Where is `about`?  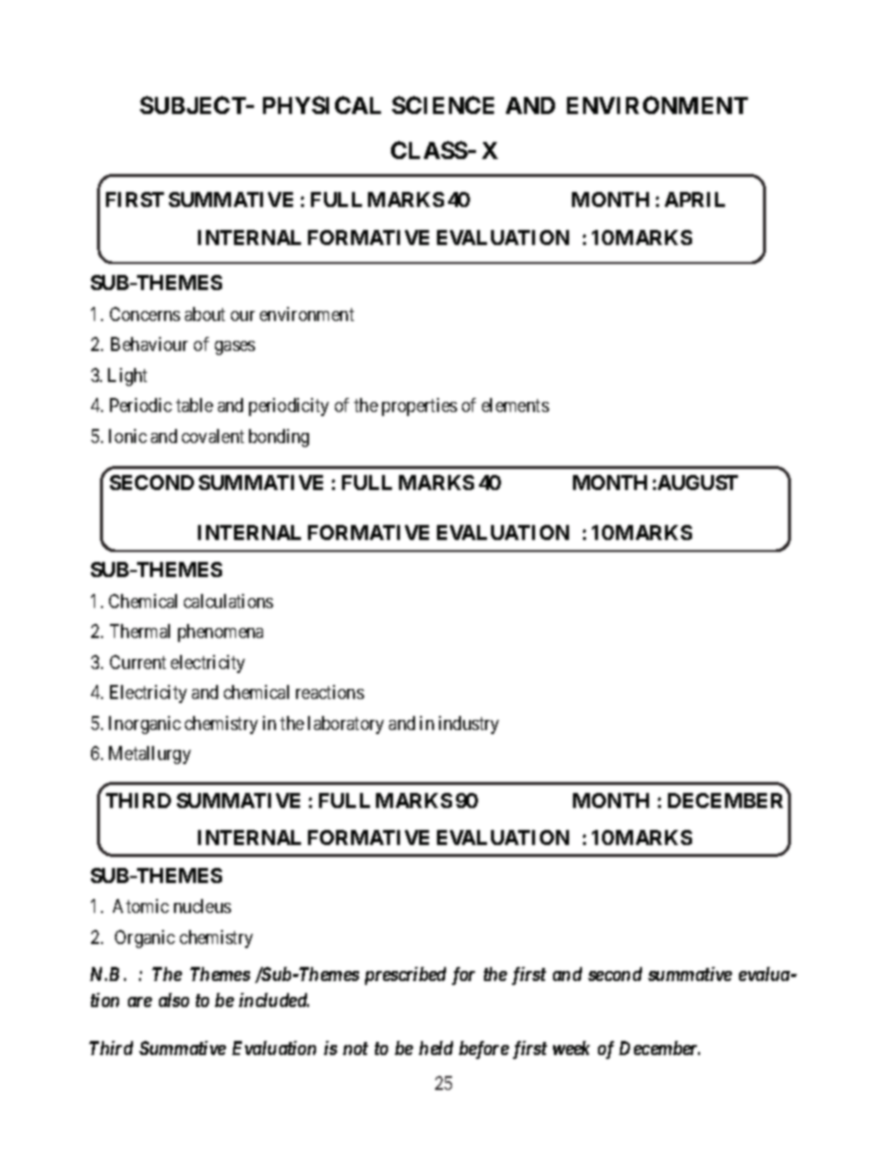
about is located at coordinates (205, 314).
